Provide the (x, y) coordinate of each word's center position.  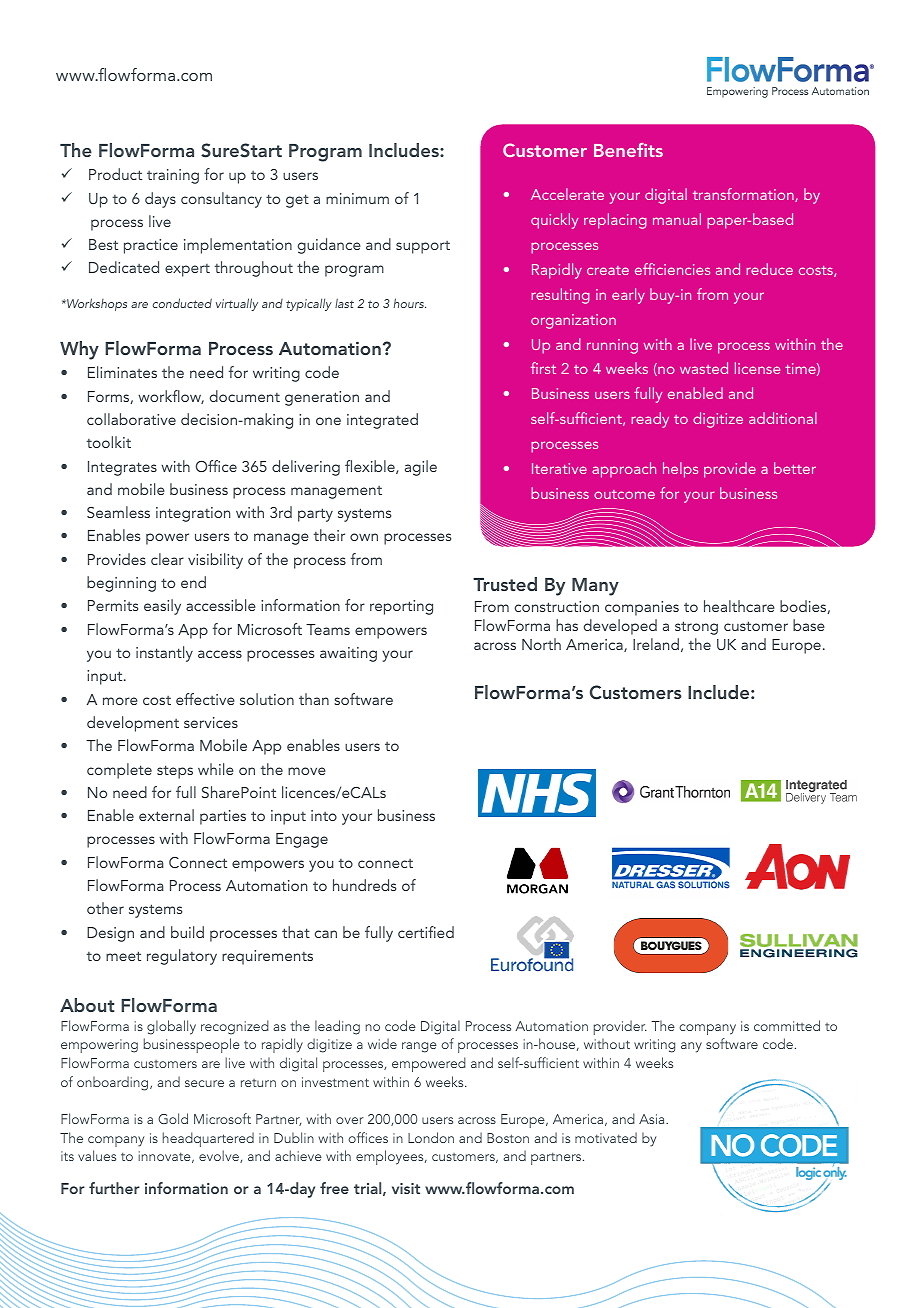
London (431, 1137)
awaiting (348, 654)
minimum (357, 198)
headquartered (208, 1139)
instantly (164, 654)
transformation (744, 195)
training (173, 176)
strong (696, 628)
